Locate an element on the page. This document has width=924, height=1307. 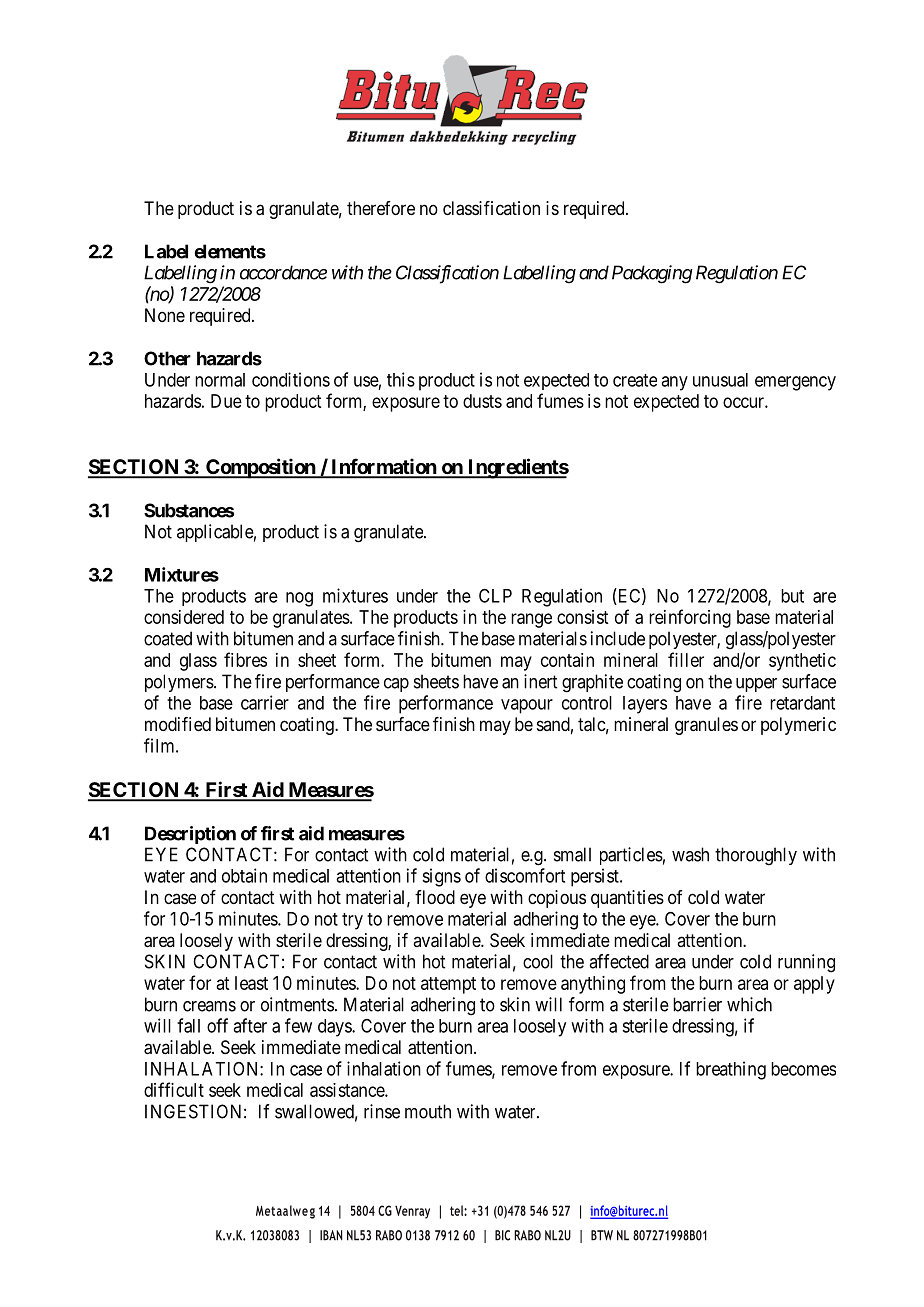
CLP is located at coordinates (495, 596).
